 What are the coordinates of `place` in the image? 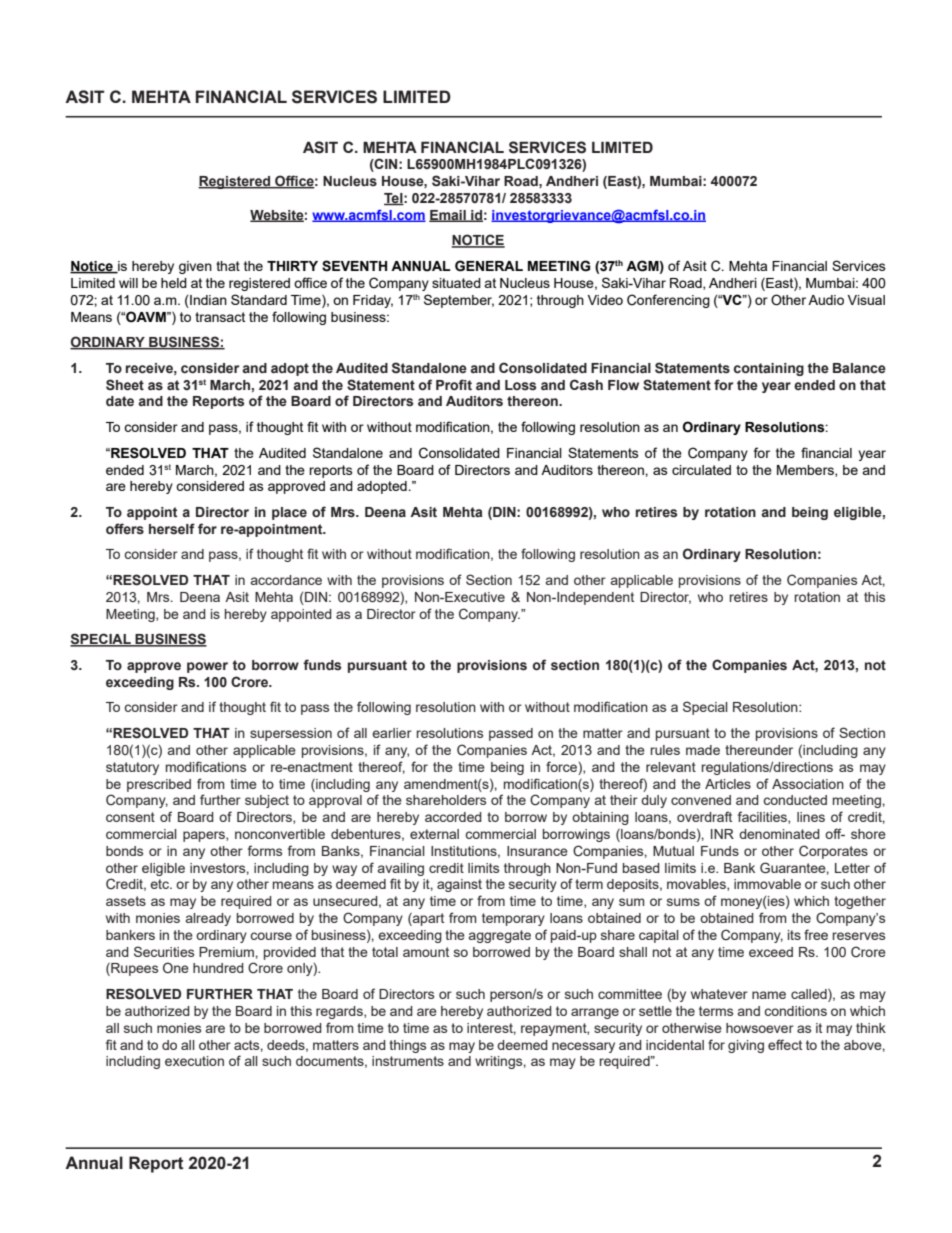 It's located at (289, 513).
